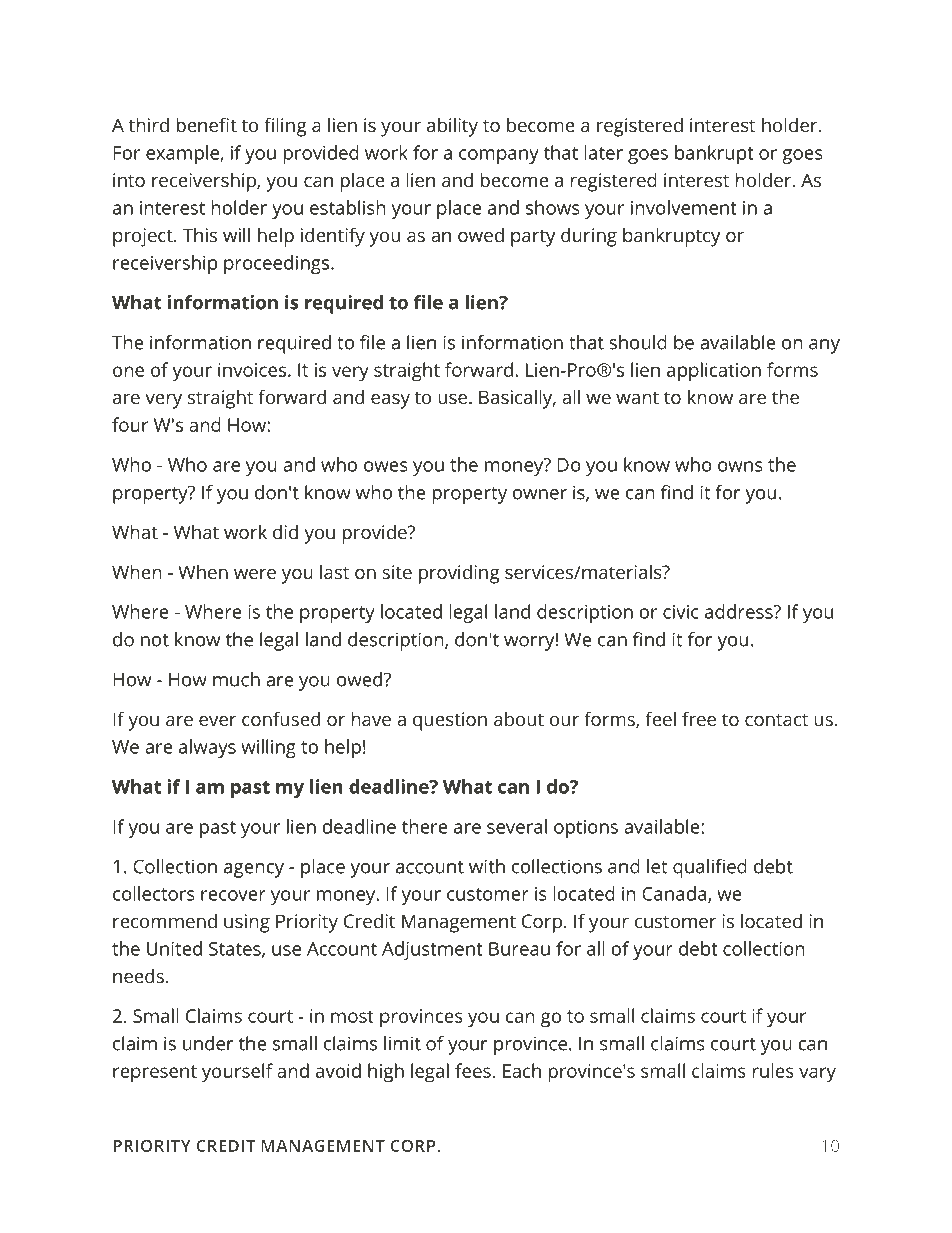 This document has width=952, height=1233. Describe the element at coordinates (740, 611) in the document. I see `address` at that location.
